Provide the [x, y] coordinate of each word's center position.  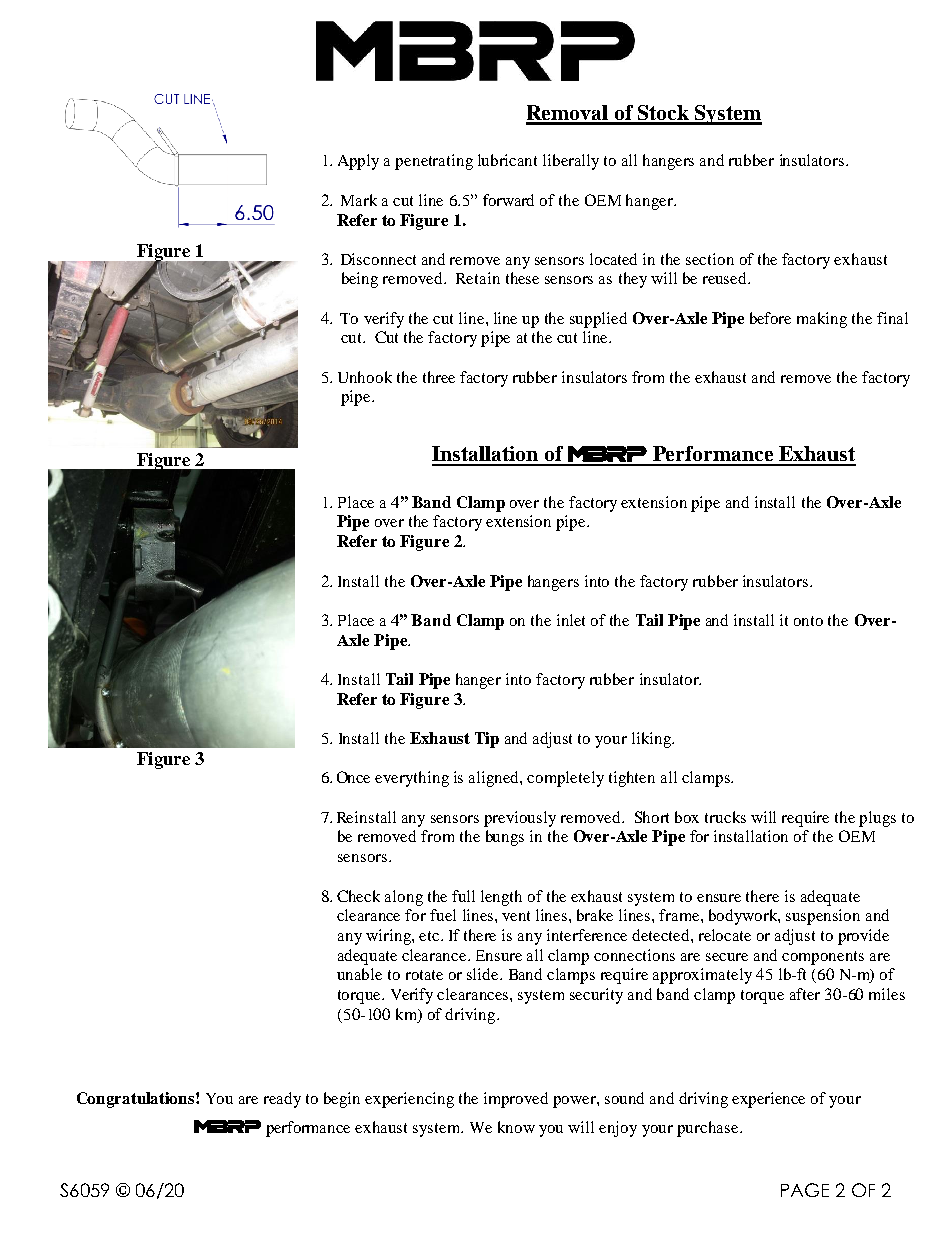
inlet [571, 620]
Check [358, 896]
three [439, 377]
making [822, 320]
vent [516, 916]
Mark [359, 200]
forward [508, 200]
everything [412, 779]
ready [282, 1100]
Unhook [365, 377]
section [710, 259]
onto [808, 621]
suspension [823, 917]
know [516, 1127]
